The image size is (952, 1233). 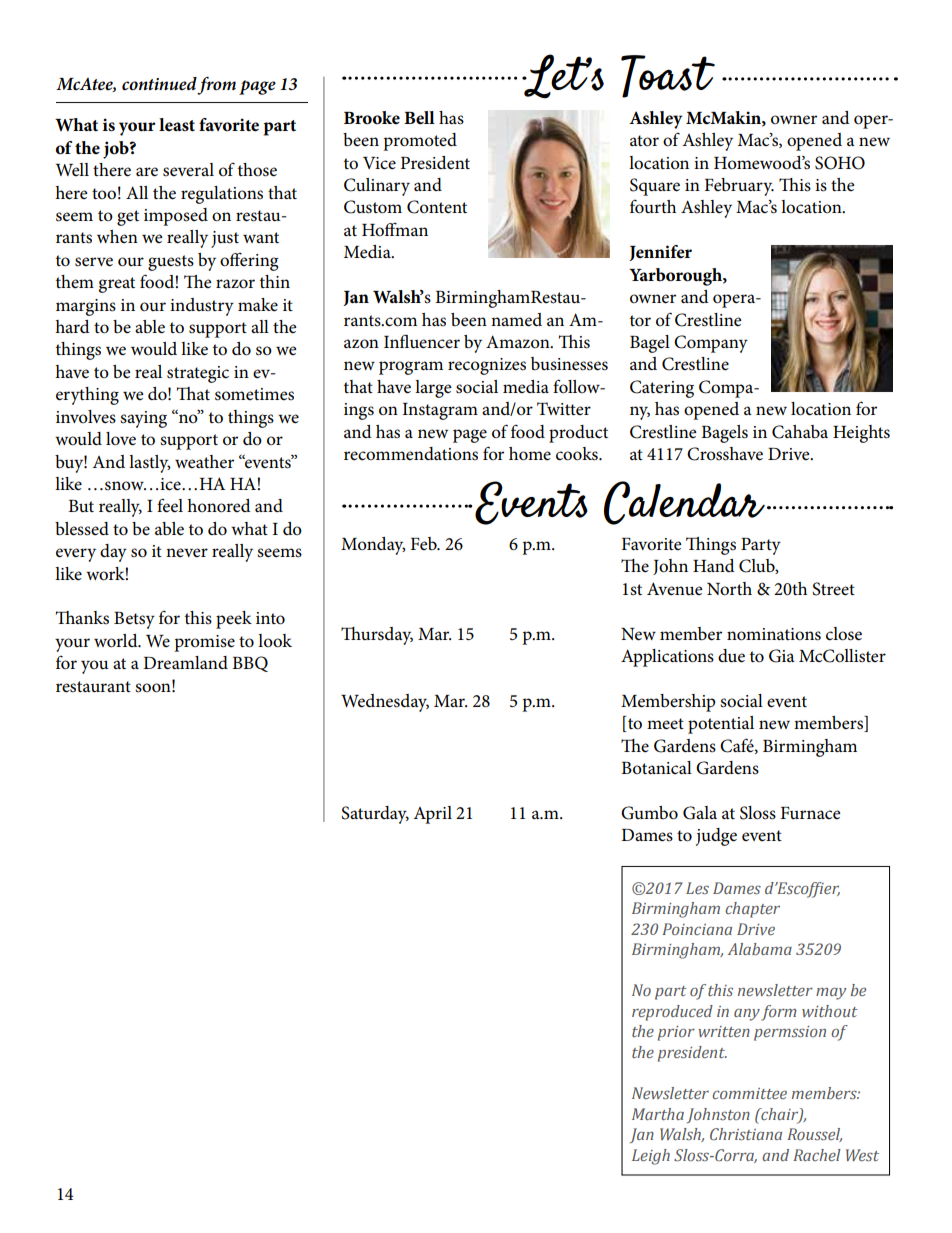 What do you see at coordinates (185, 663) in the image?
I see `Dreamland` at bounding box center [185, 663].
